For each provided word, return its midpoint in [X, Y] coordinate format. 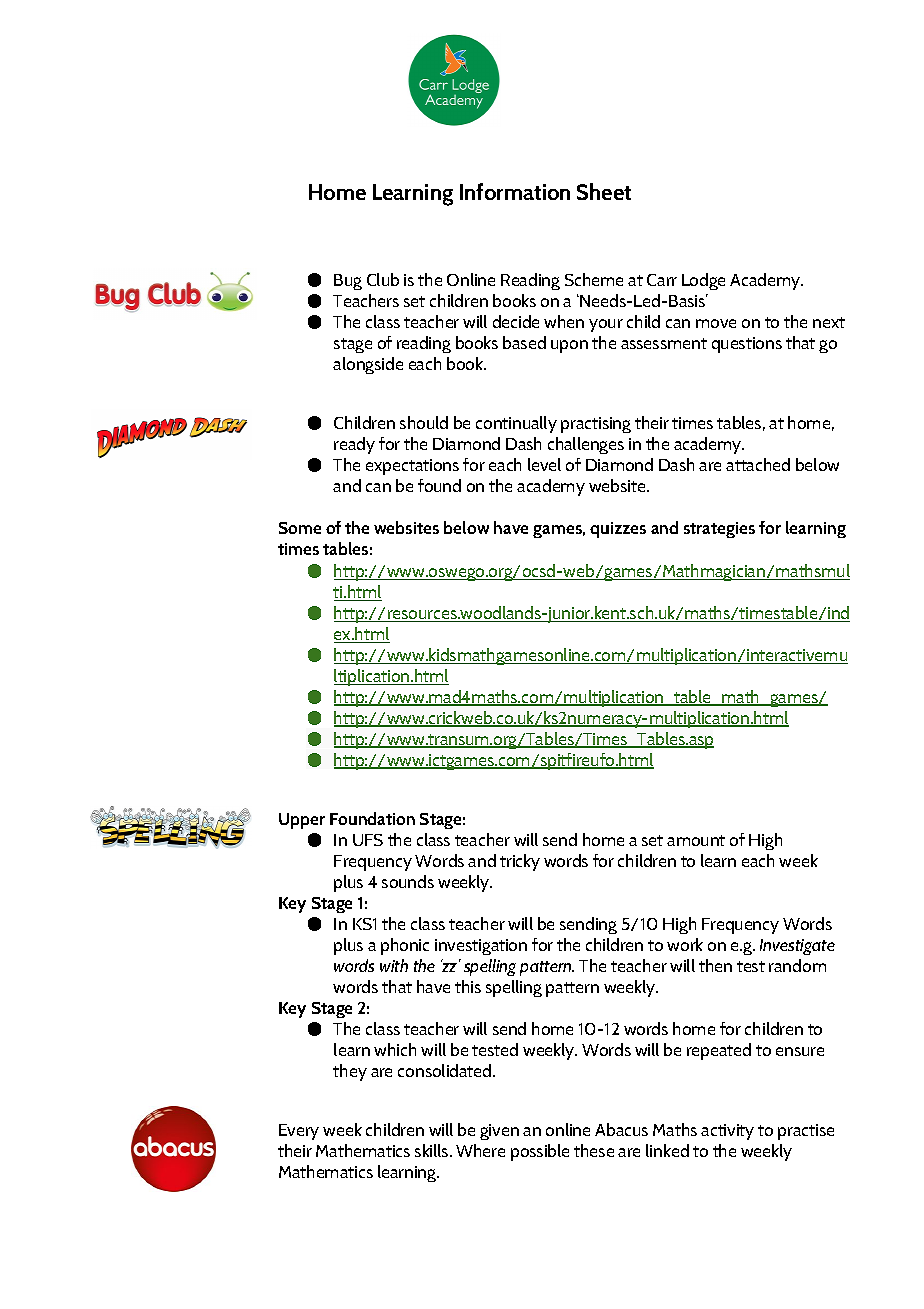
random [797, 965]
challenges [586, 445]
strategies [719, 530]
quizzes [618, 530]
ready [354, 445]
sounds [408, 881]
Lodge [703, 281]
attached [758, 464]
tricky [520, 862]
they [350, 1072]
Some [300, 528]
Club [383, 279]
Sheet [604, 191]
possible [540, 1152]
